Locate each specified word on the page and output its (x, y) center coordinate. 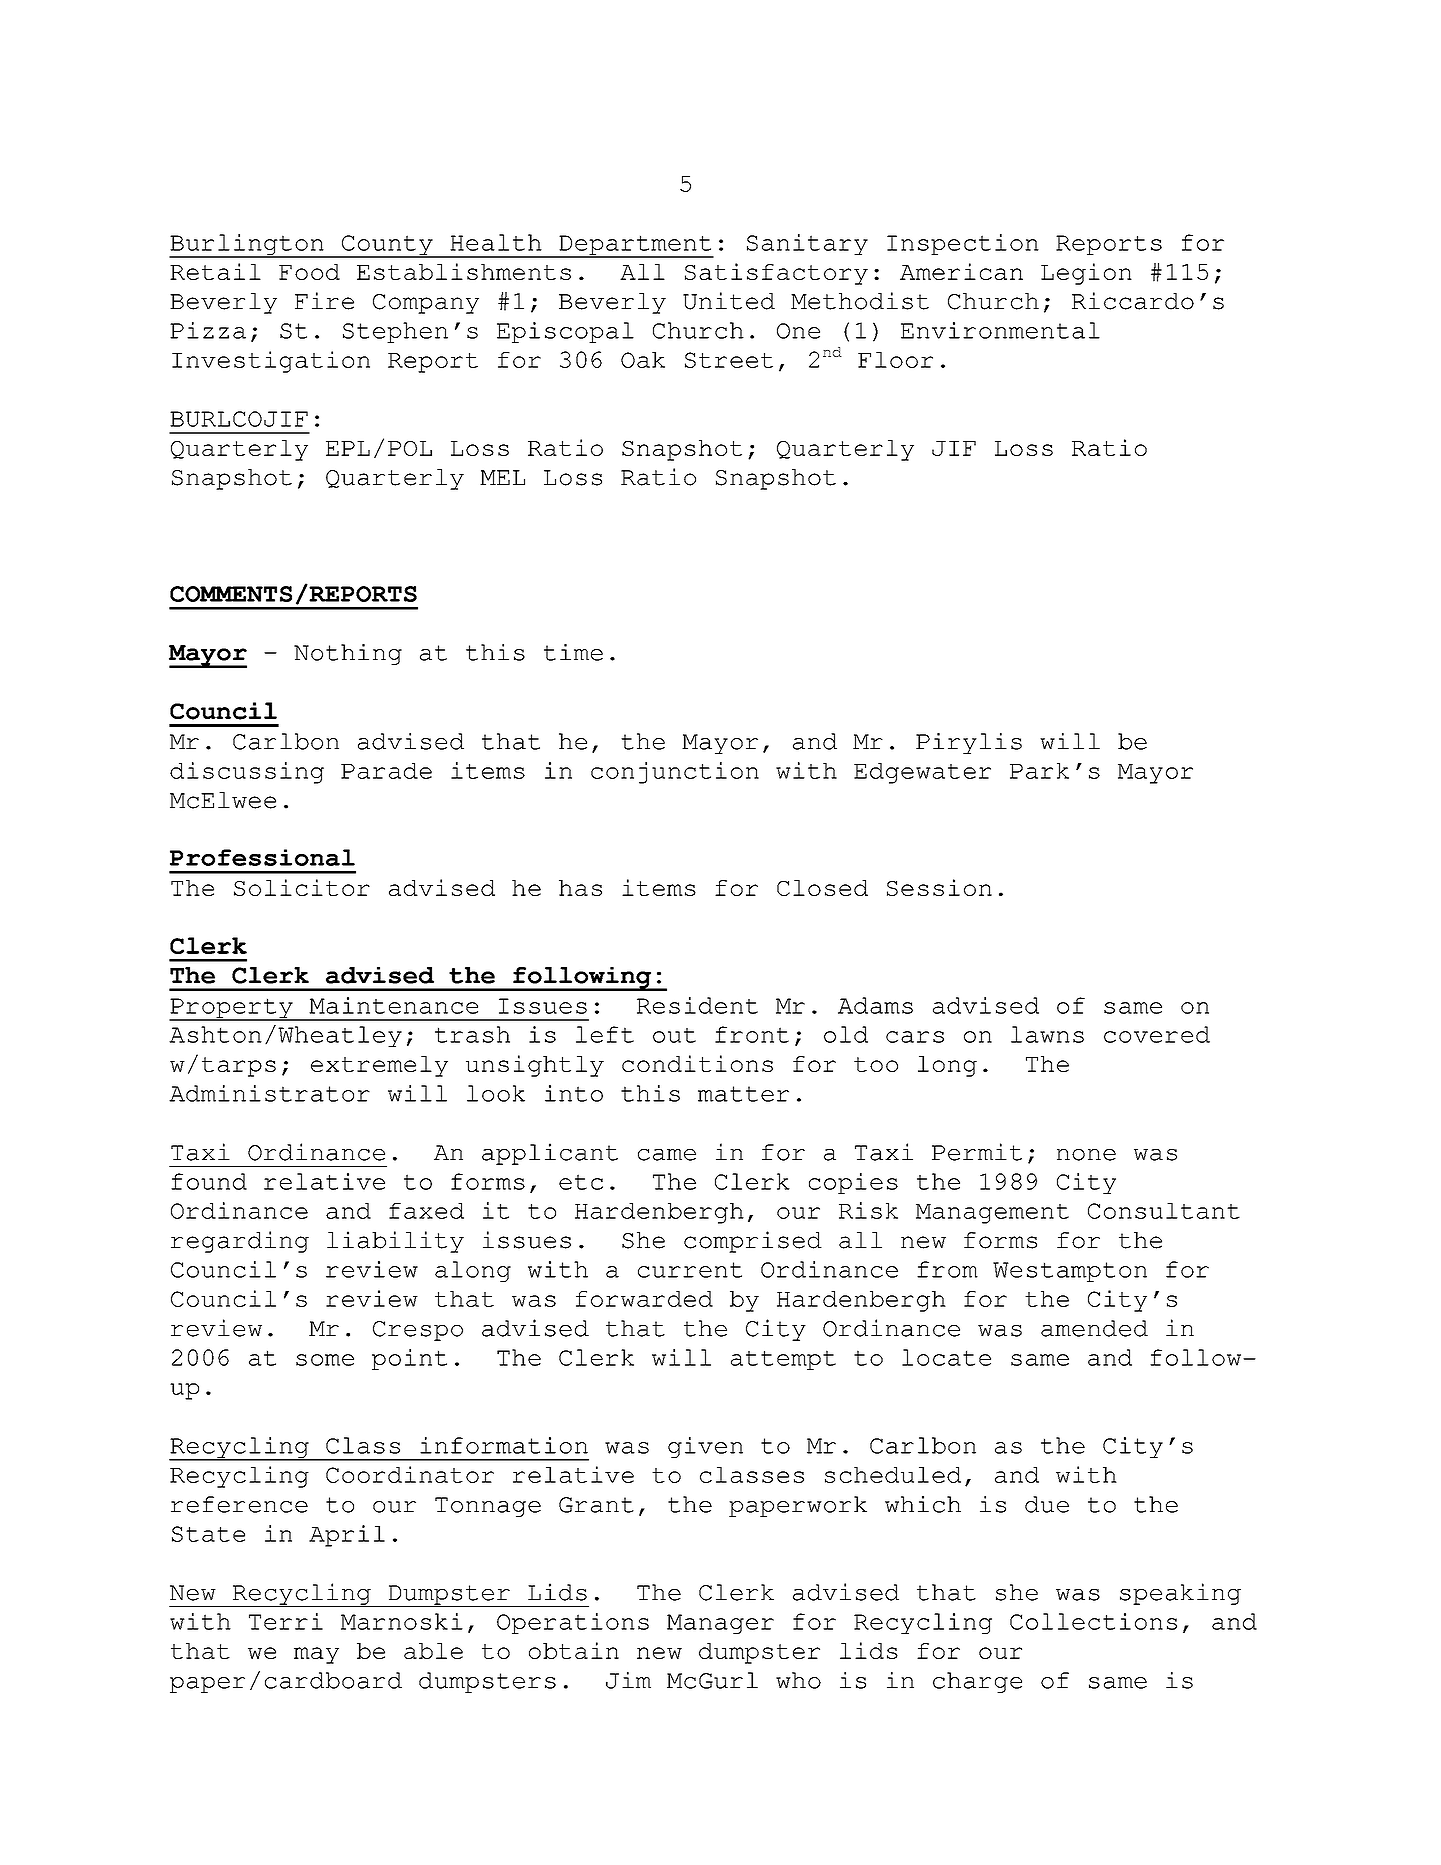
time (573, 652)
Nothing (348, 654)
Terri (286, 1621)
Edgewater (922, 773)
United (729, 301)
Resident (697, 1005)
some (325, 1360)
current (690, 1270)
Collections (1093, 1621)
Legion (1086, 274)
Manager (720, 1624)
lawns (1047, 1034)
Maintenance (393, 1005)
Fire (324, 301)
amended (1094, 1328)
